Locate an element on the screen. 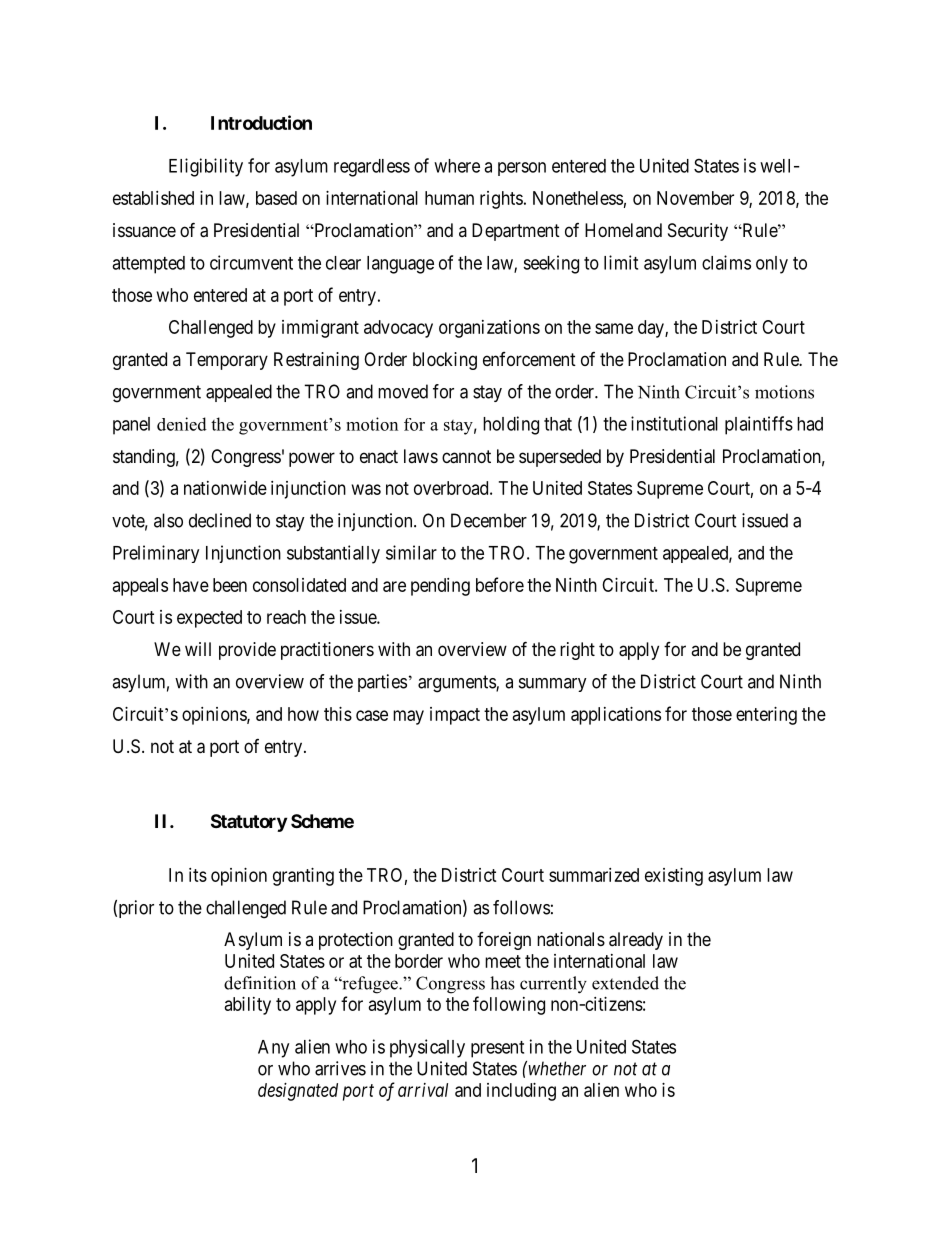 The width and height of the screenshot is (952, 1233). Any is located at coordinates (273, 1049).
